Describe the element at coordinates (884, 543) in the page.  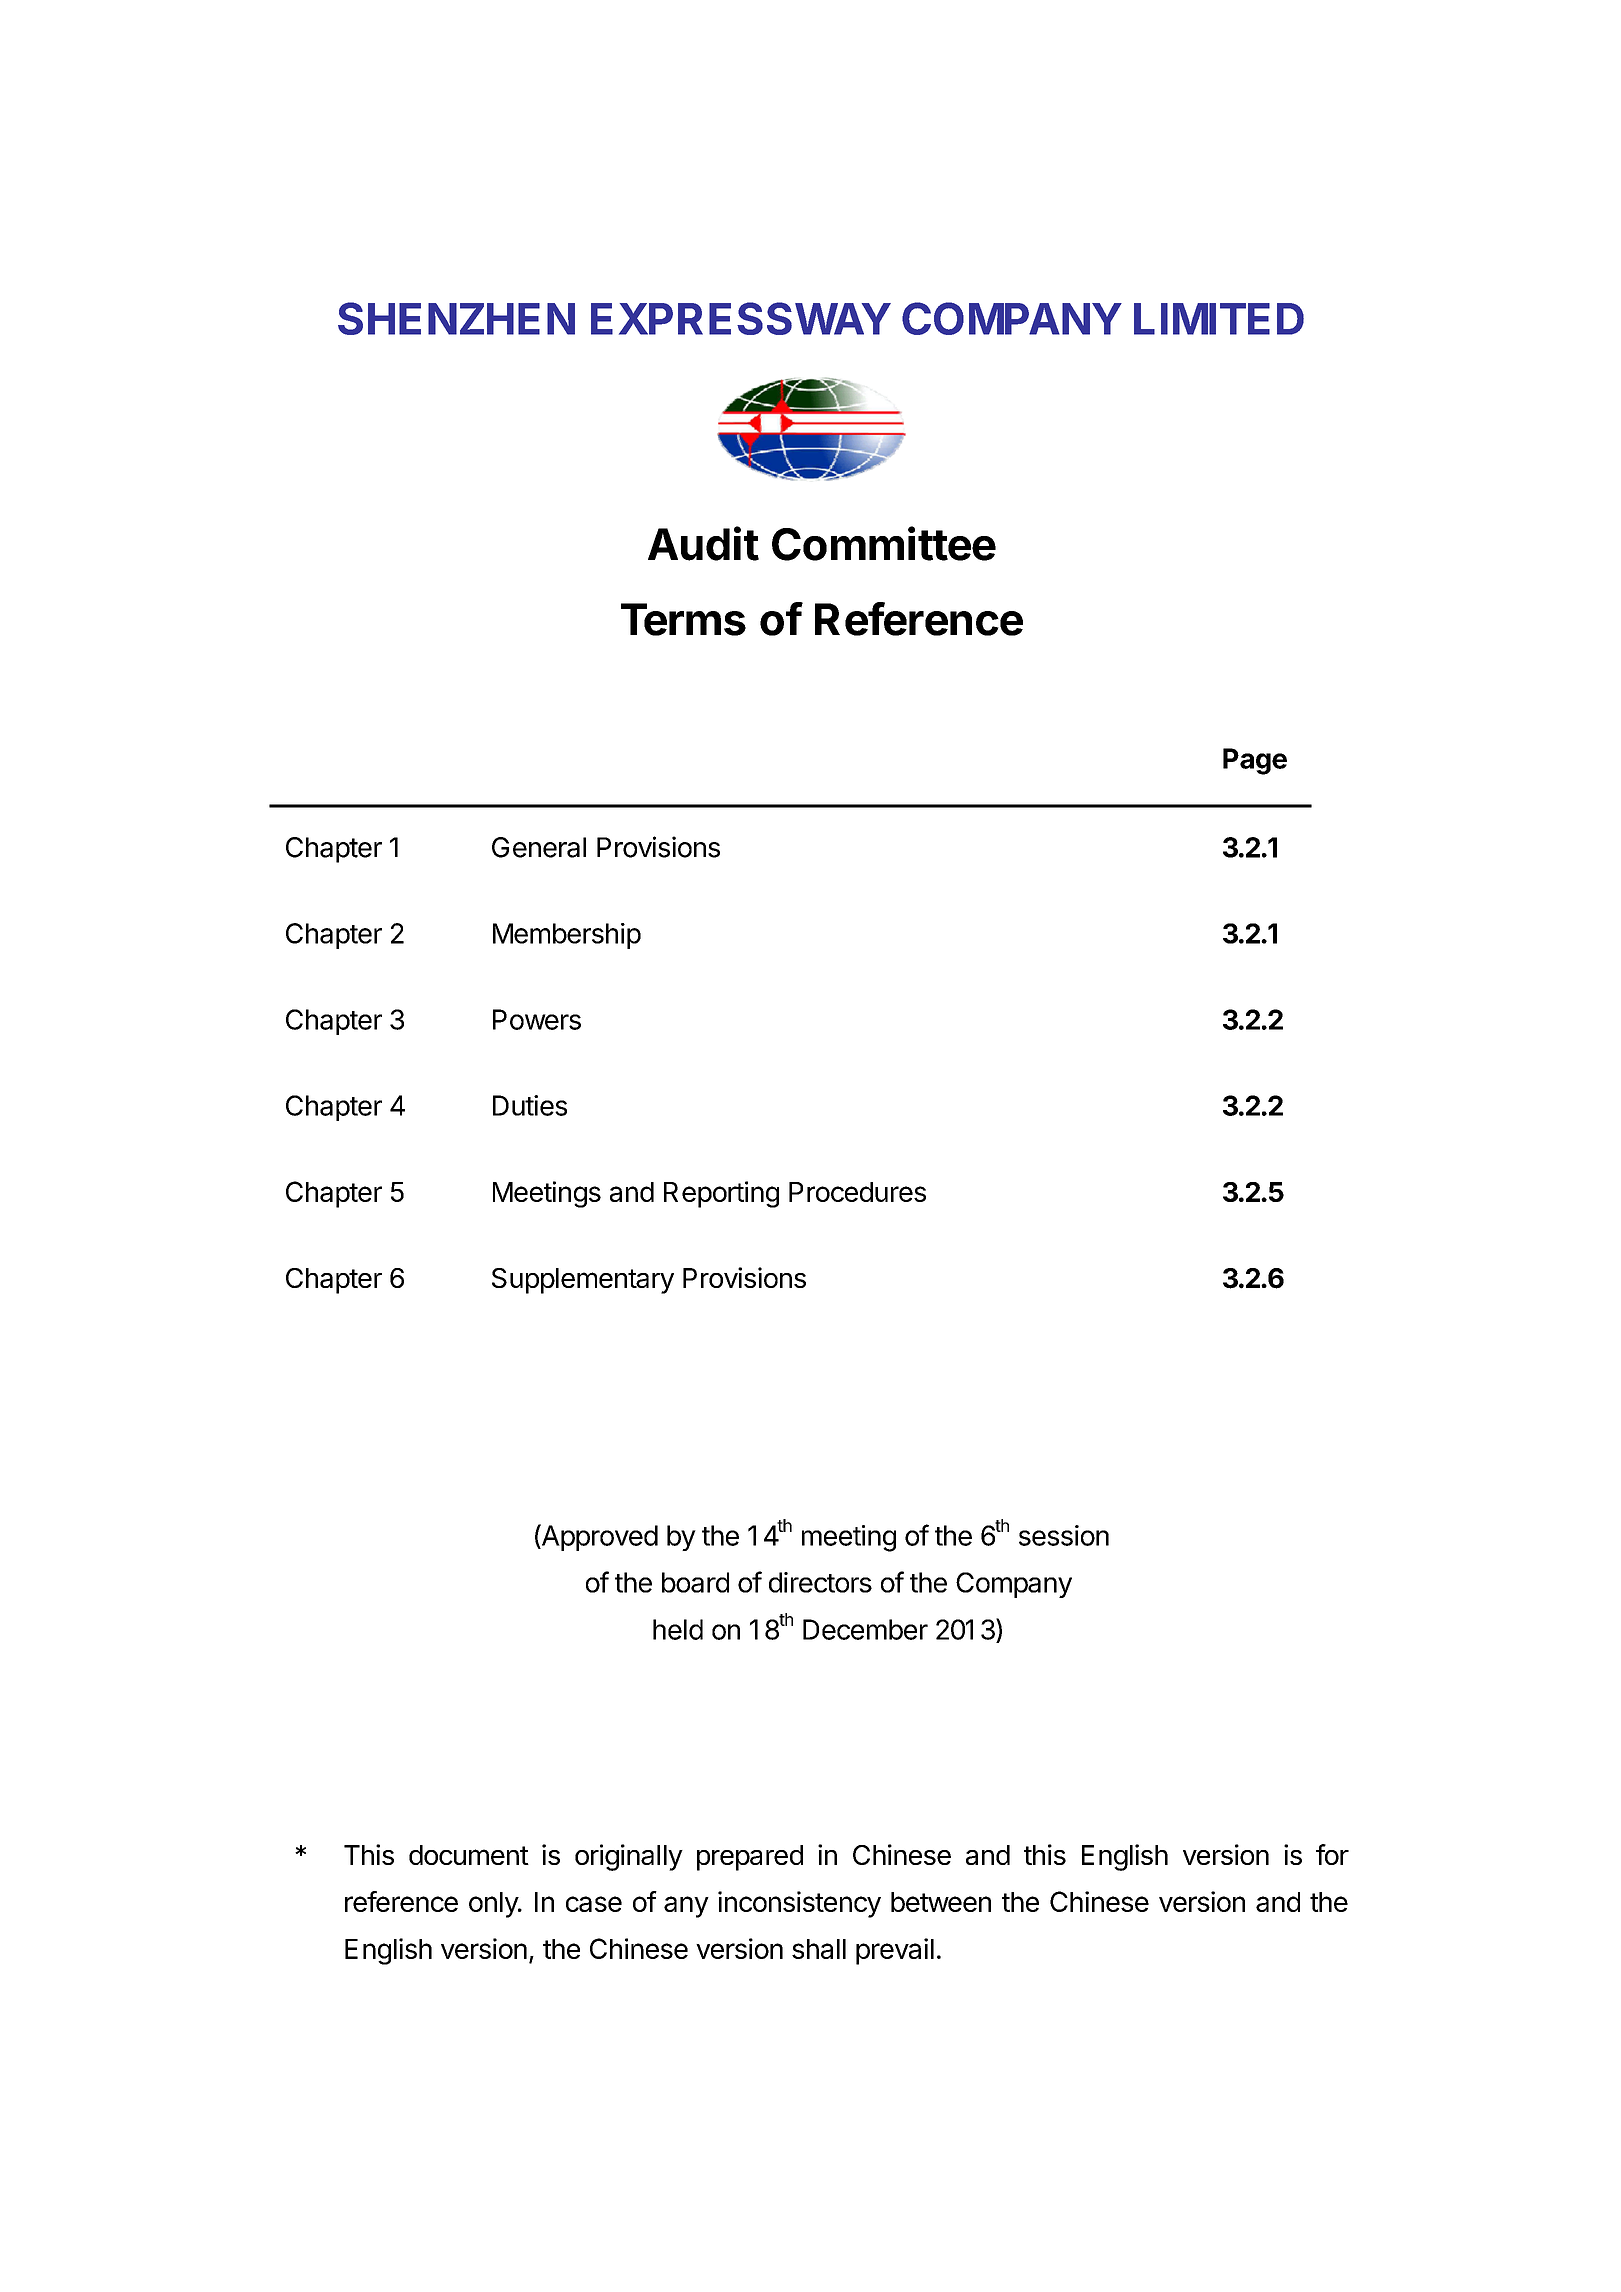
I see `Committee` at that location.
